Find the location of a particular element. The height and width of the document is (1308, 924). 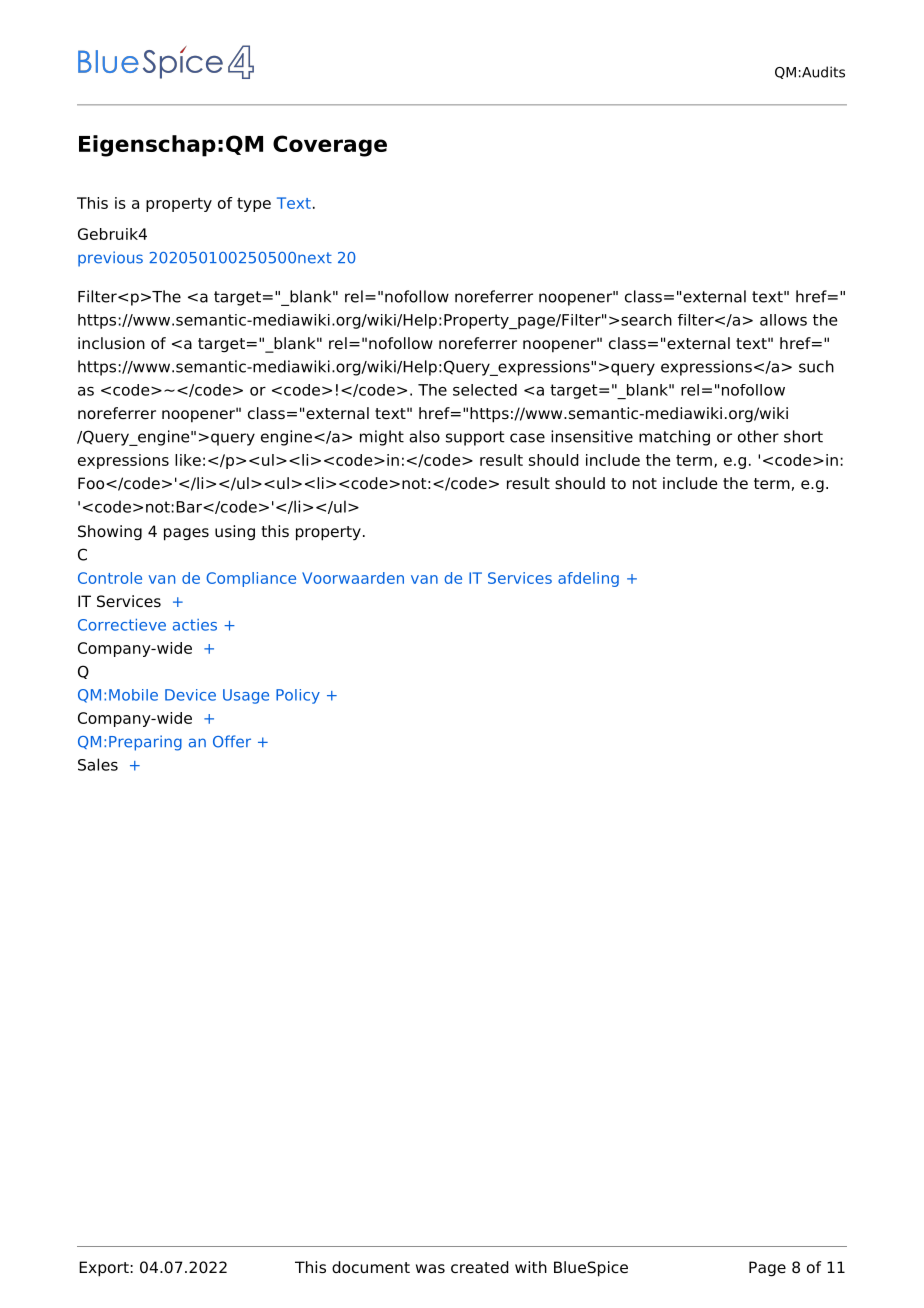

other is located at coordinates (758, 436).
